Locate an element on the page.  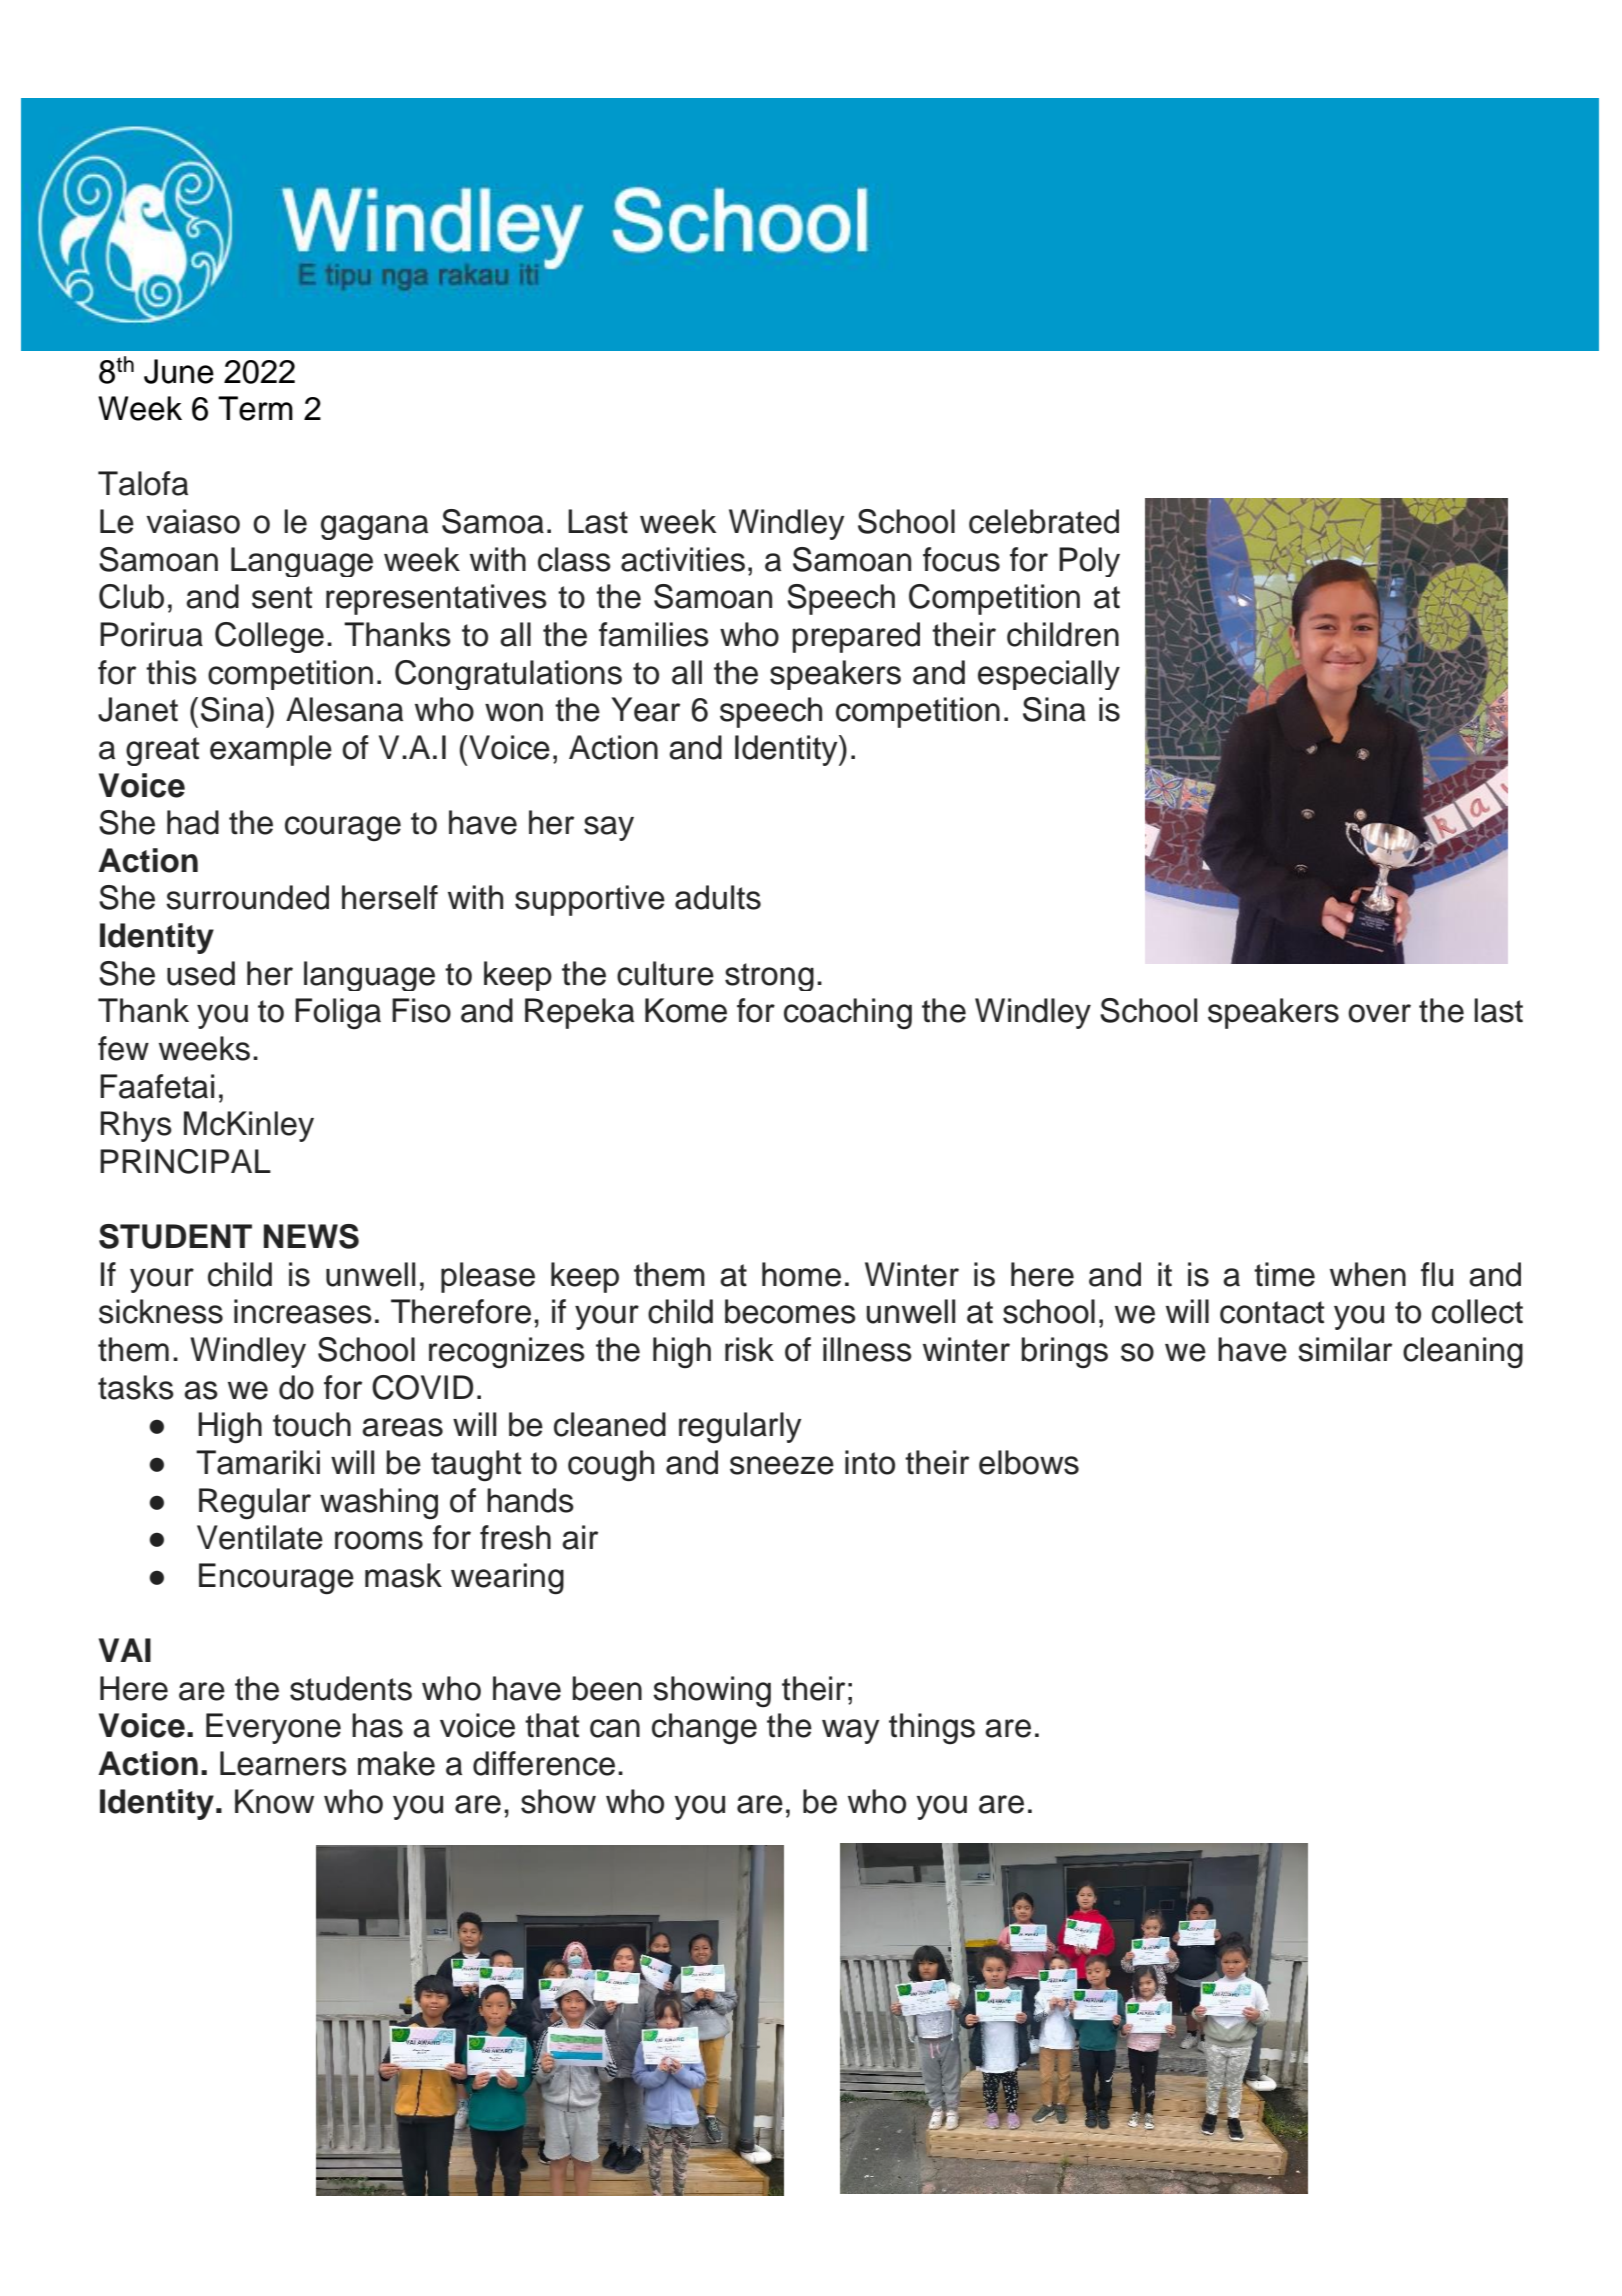
College is located at coordinates (269, 637).
